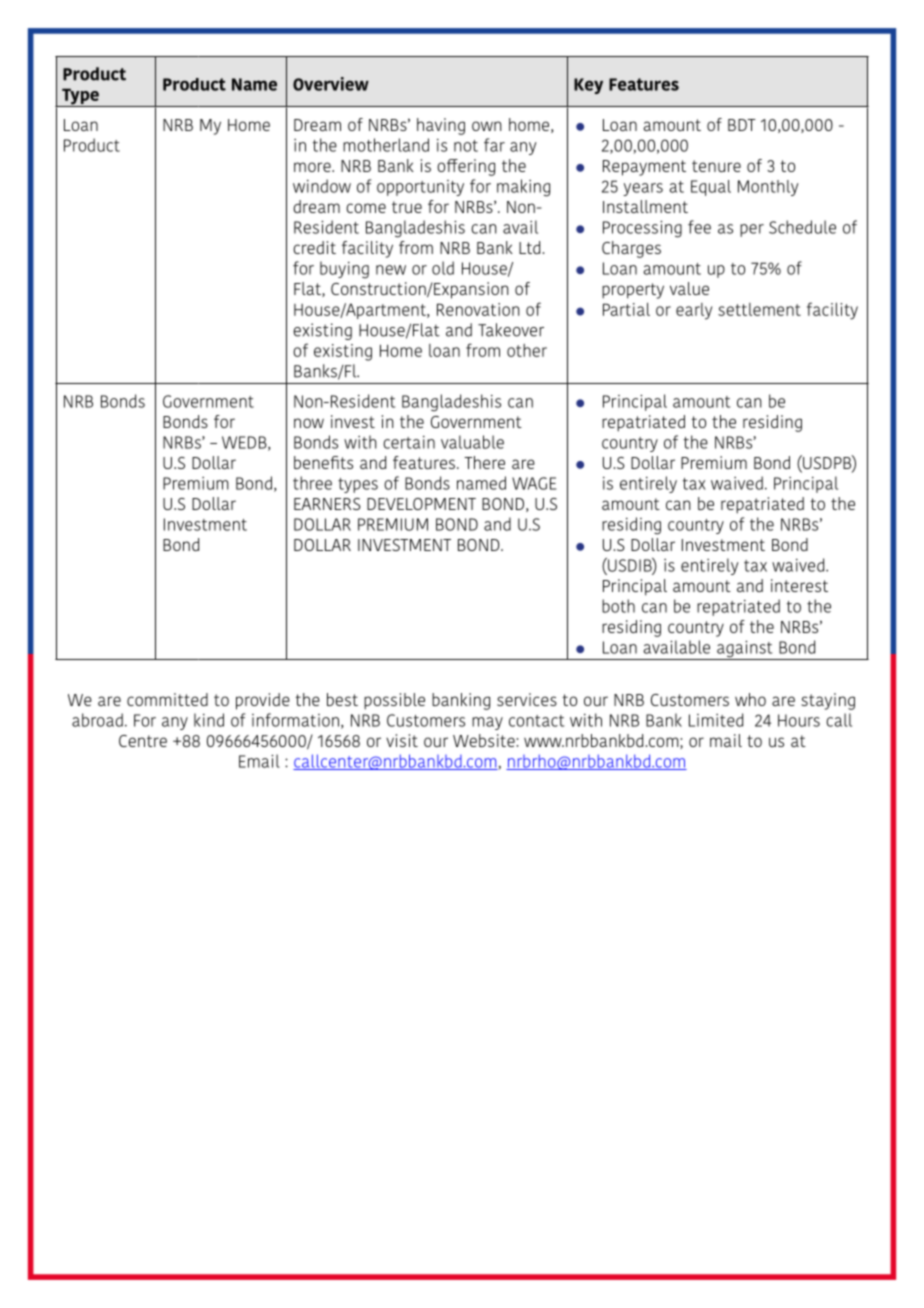 The image size is (924, 1308). Describe the element at coordinates (759, 309) in the screenshot. I see `settlement` at that location.
